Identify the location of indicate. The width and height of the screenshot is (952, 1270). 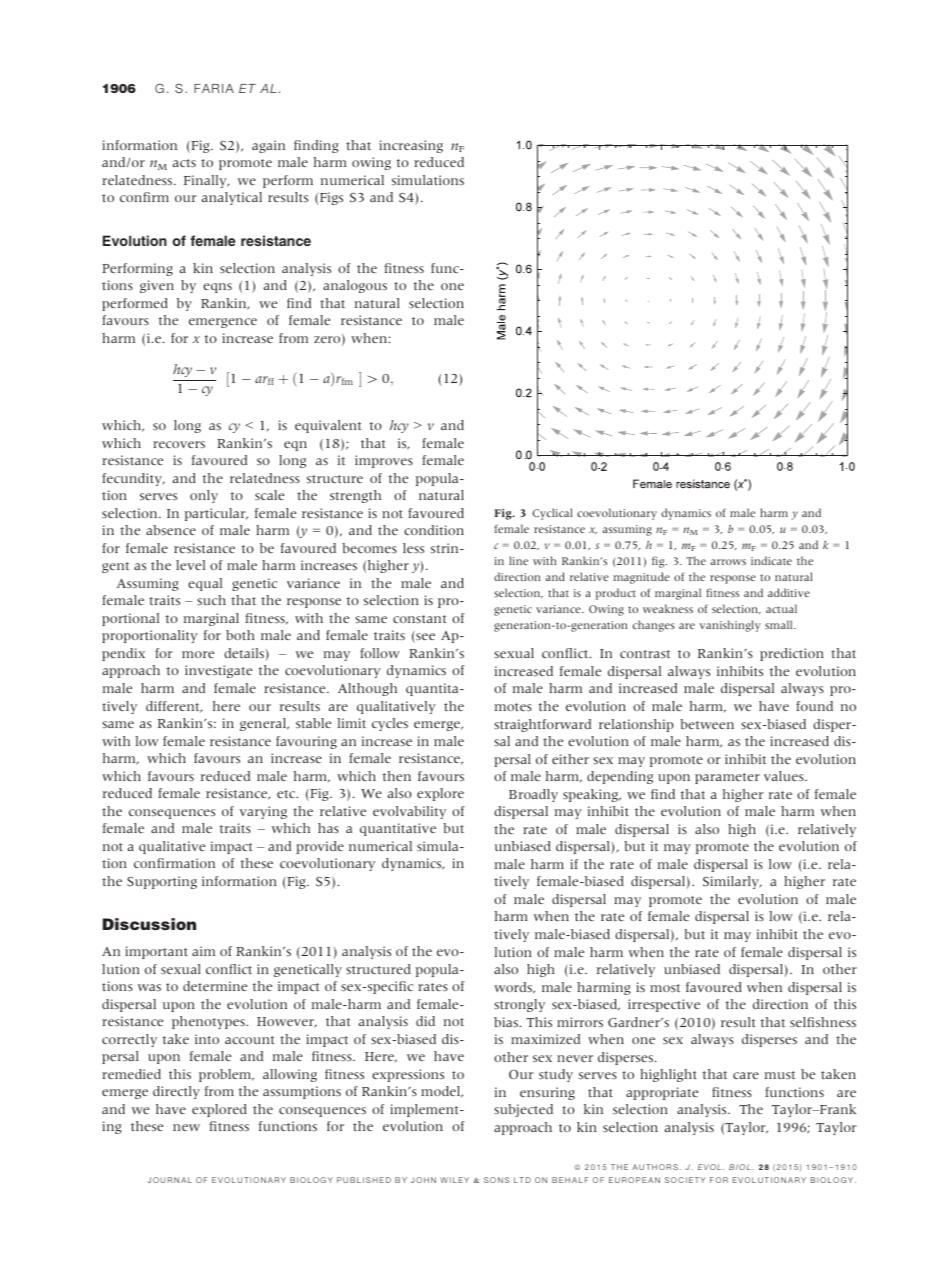
(771, 560).
